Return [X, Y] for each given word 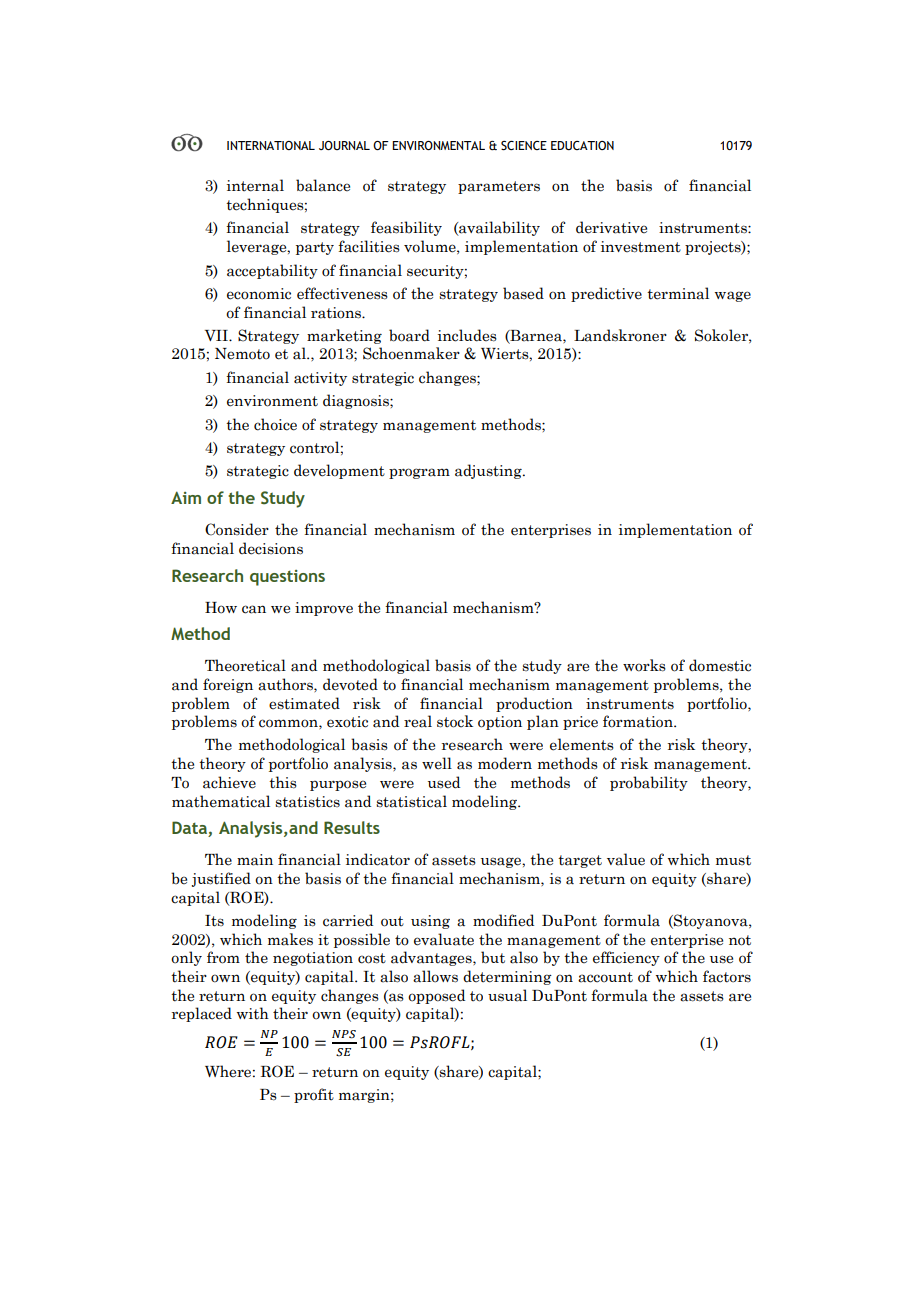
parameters [499, 187]
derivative [611, 227]
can [254, 609]
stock [455, 721]
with [253, 1013]
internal [255, 185]
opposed [436, 996]
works [644, 665]
